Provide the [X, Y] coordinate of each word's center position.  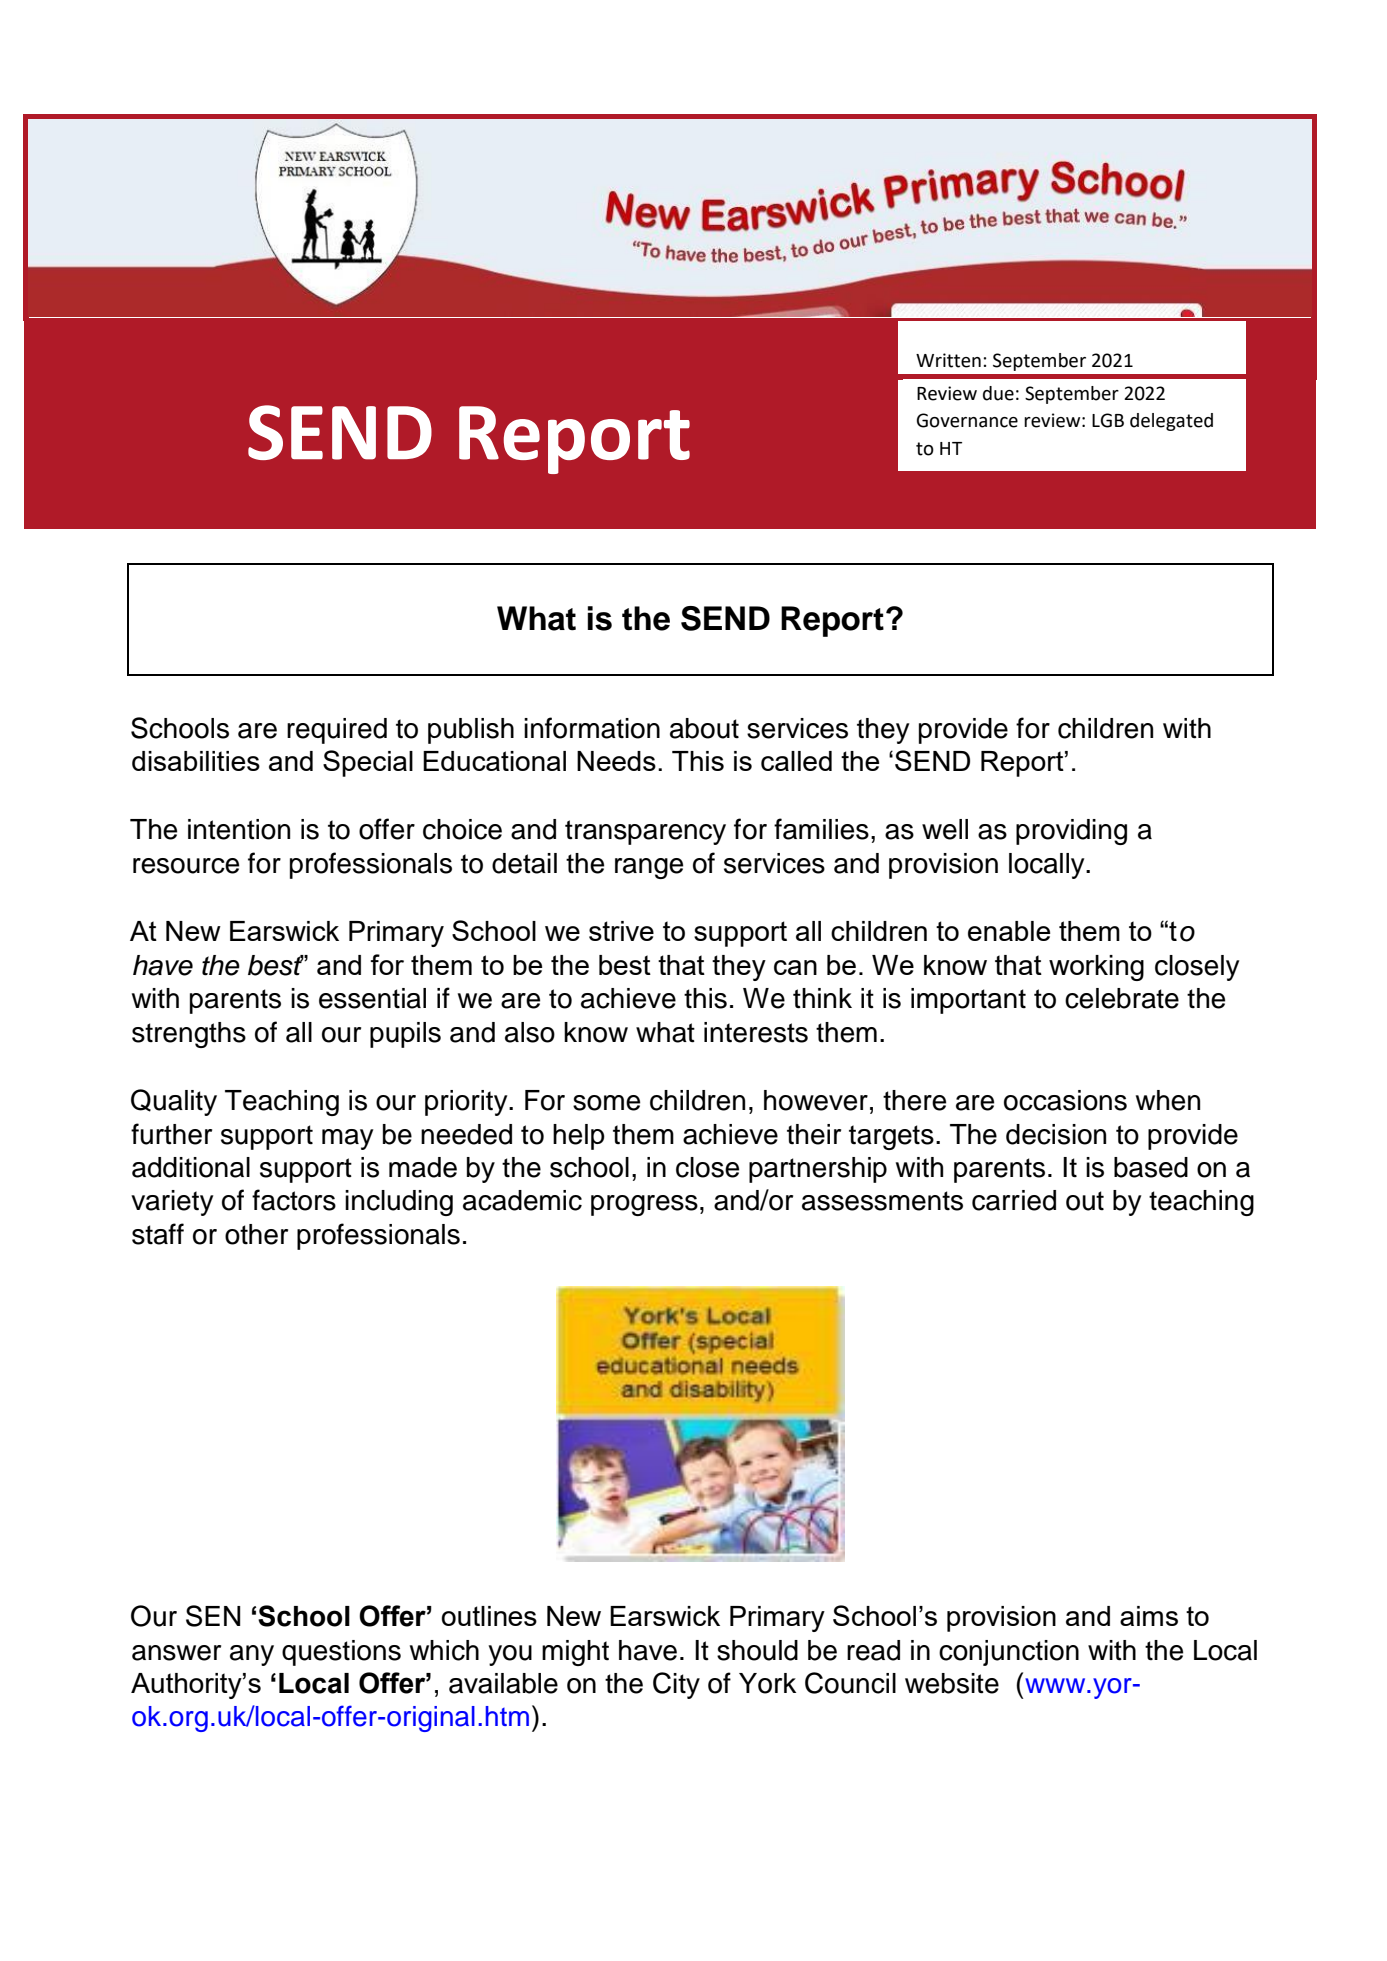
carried [1014, 1200]
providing [1071, 832]
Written [948, 360]
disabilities [196, 761]
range [649, 868]
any [252, 1655]
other [256, 1234]
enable [1009, 931]
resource [186, 866]
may [347, 1139]
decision [1056, 1134]
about [704, 728]
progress [644, 1205]
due [998, 393]
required [337, 731]
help [579, 1137]
